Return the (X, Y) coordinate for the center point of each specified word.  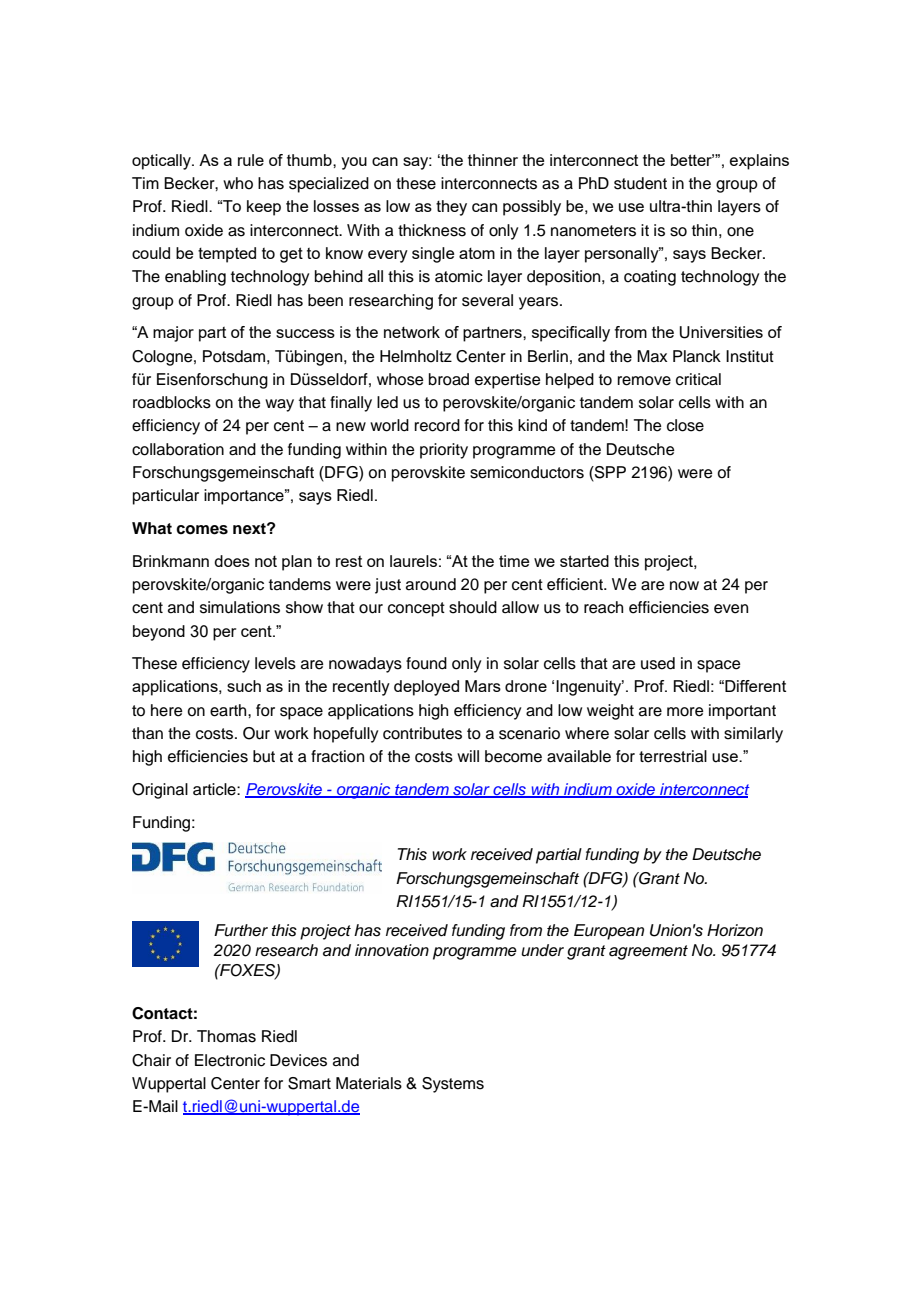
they (451, 208)
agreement (648, 952)
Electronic (230, 1060)
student (640, 183)
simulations (240, 607)
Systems (453, 1085)
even (731, 609)
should (473, 607)
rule (251, 160)
